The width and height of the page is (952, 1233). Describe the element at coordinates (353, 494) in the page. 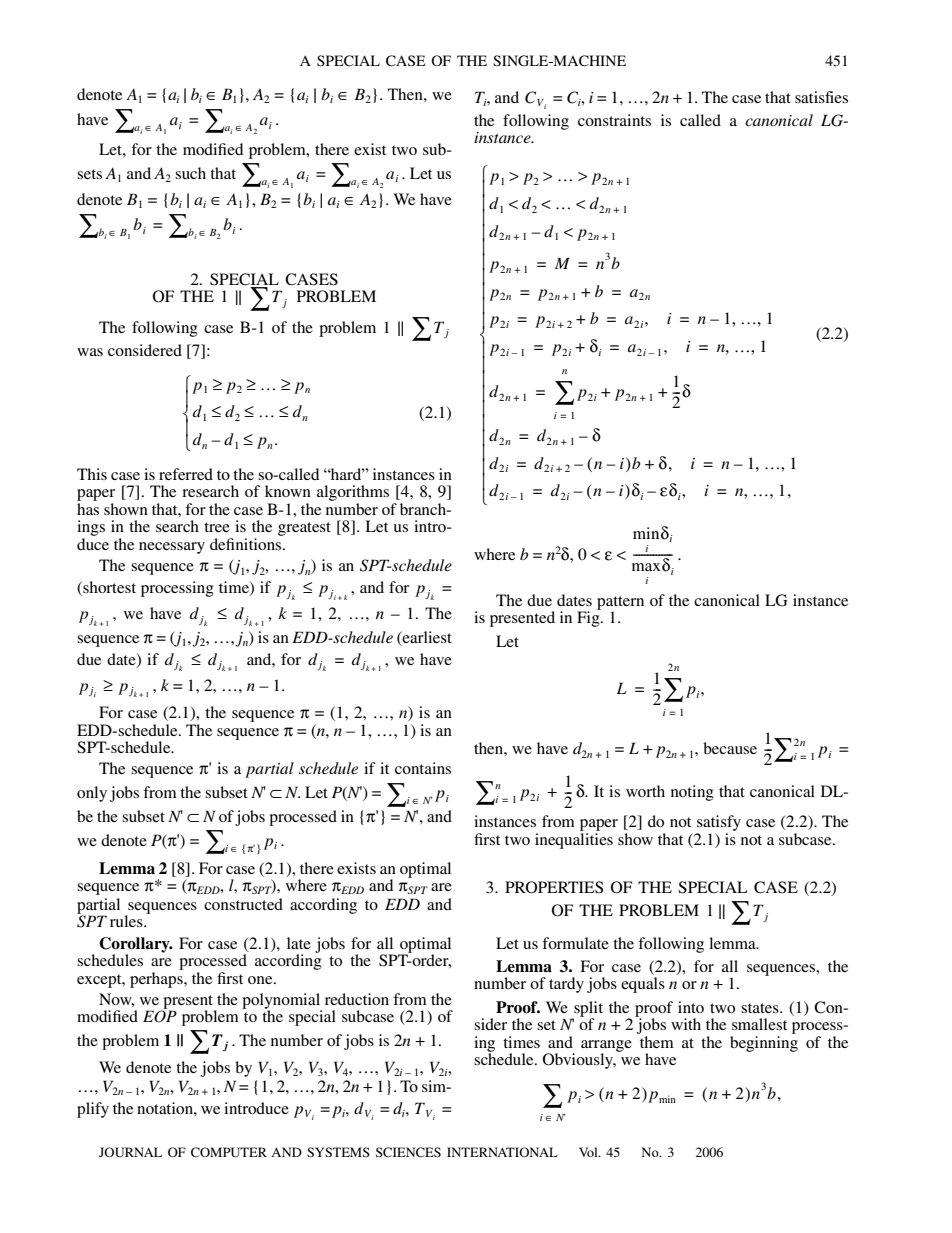

I see `algorithms` at that location.
